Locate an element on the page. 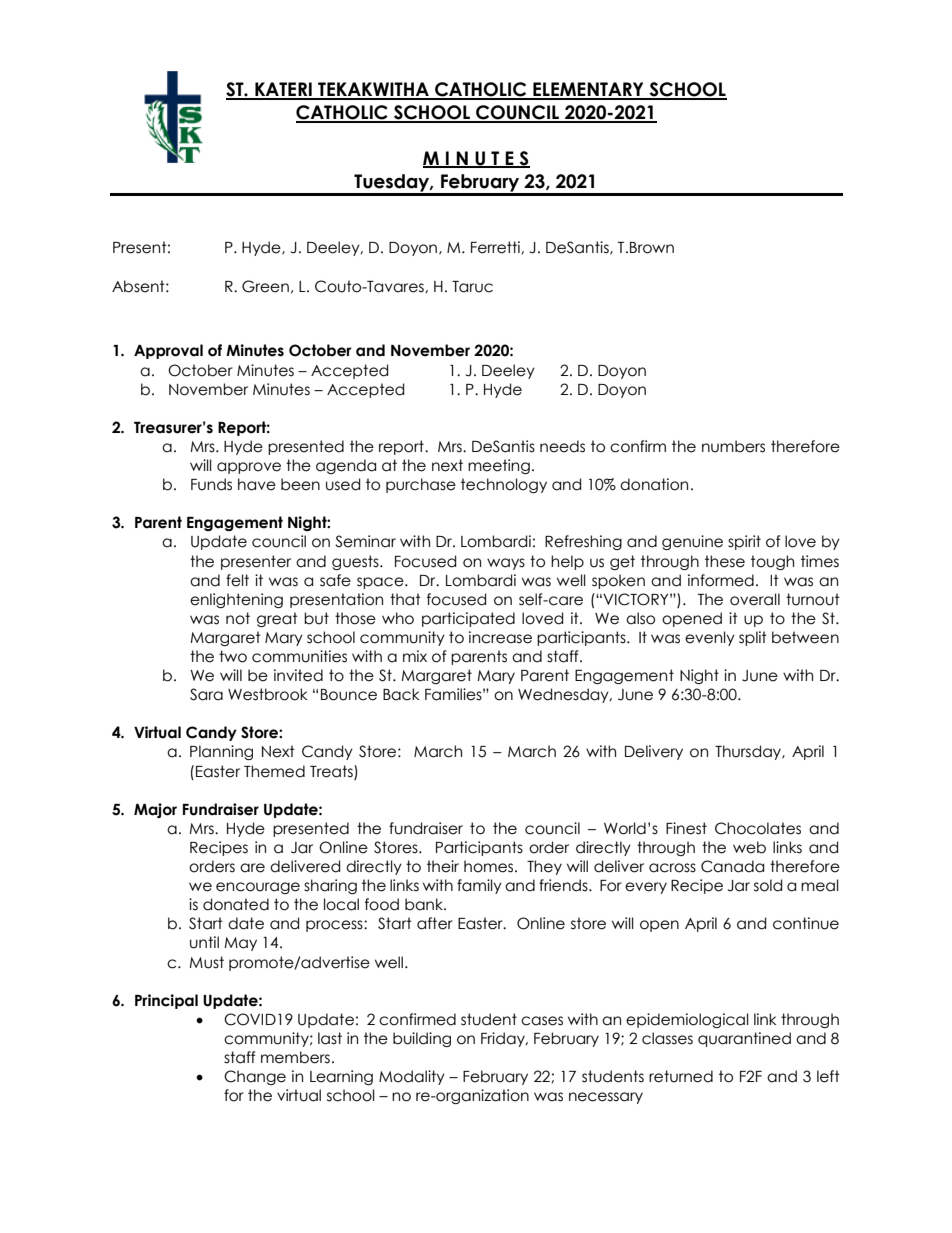 The image size is (952, 1233). Green is located at coordinates (265, 286).
